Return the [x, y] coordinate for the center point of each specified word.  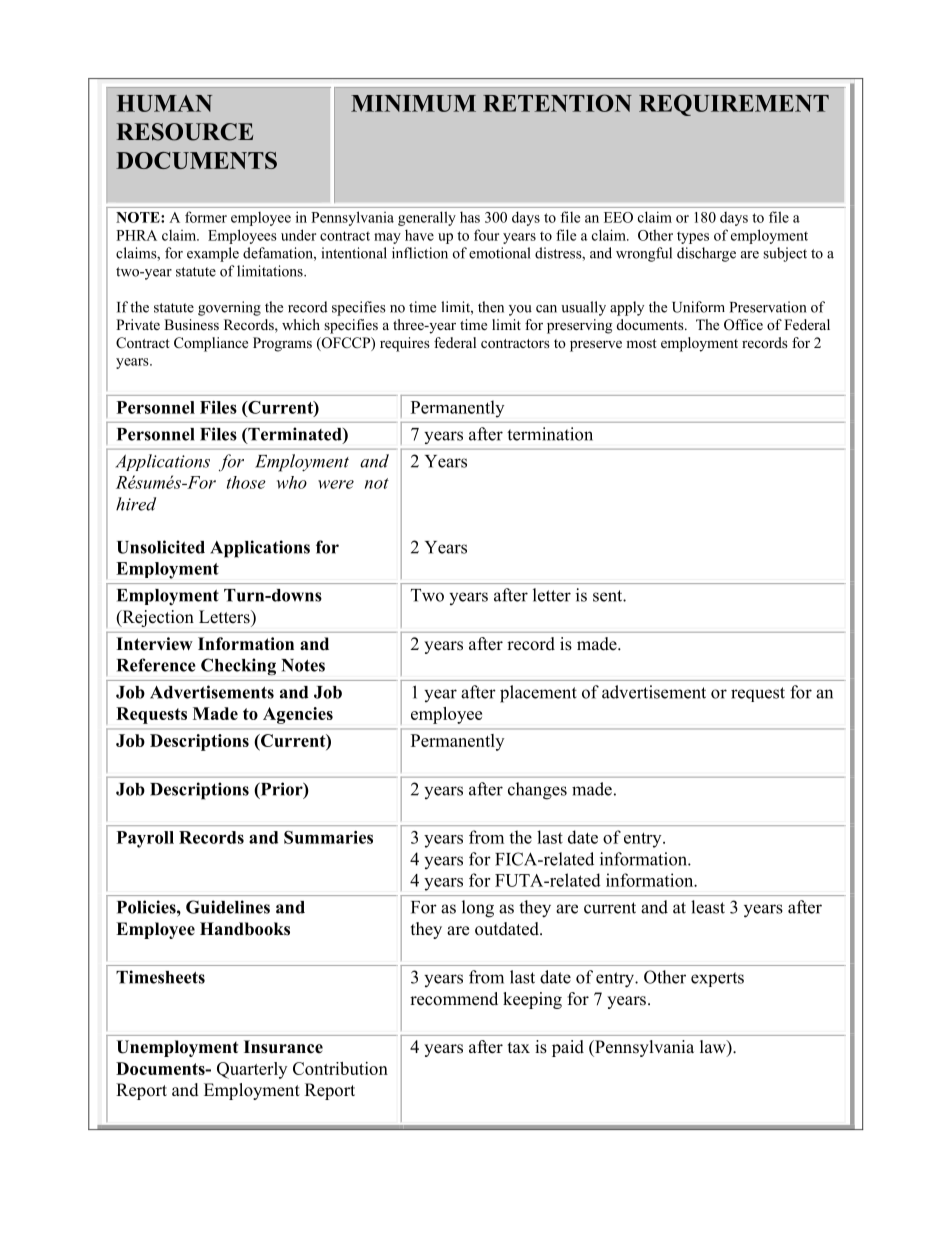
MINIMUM [413, 103]
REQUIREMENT [734, 105]
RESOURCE [184, 132]
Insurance [283, 1047]
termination [550, 434]
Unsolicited [161, 547]
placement [538, 694]
